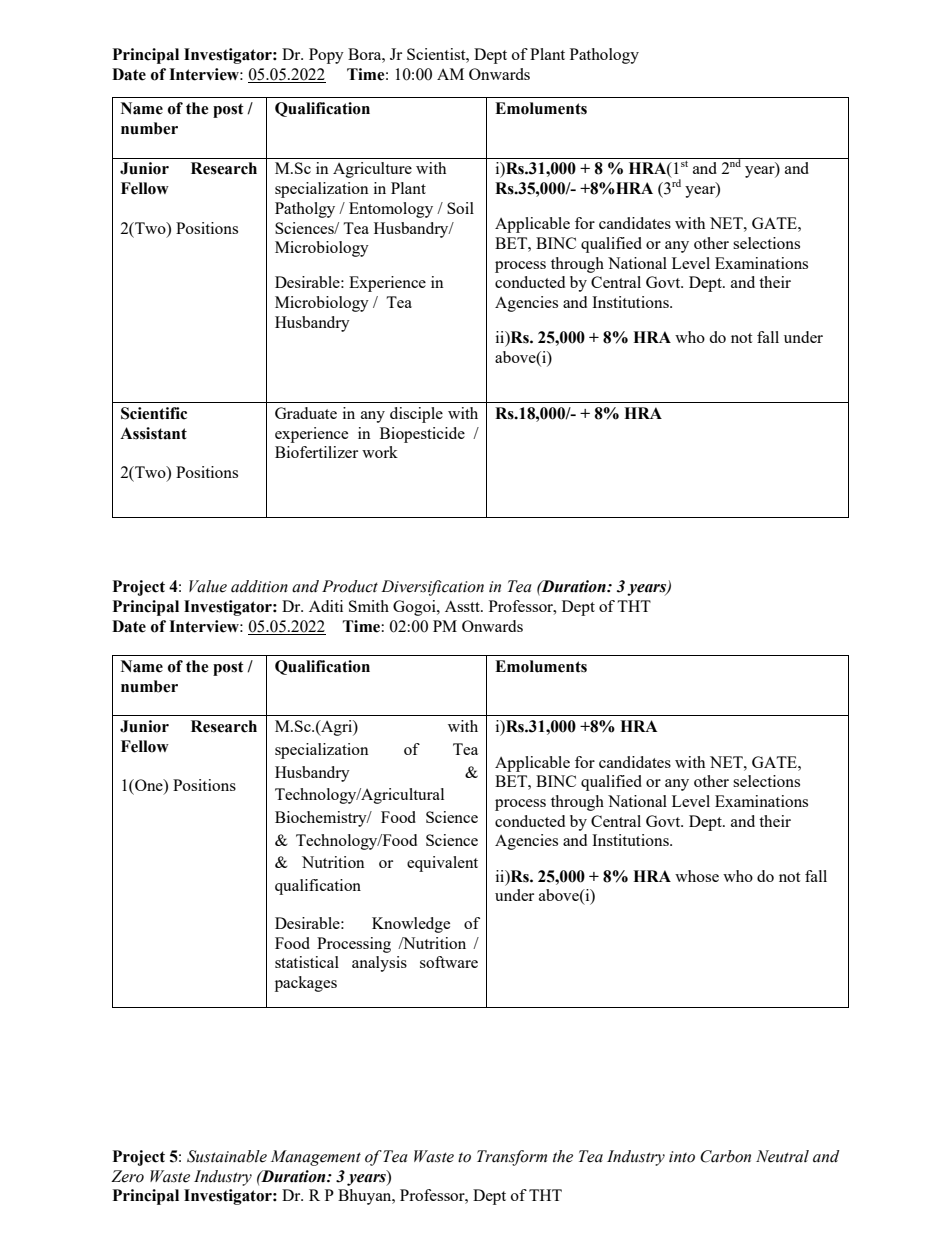 The width and height of the screenshot is (952, 1233). What do you see at coordinates (432, 588) in the screenshot?
I see `Diversification` at bounding box center [432, 588].
